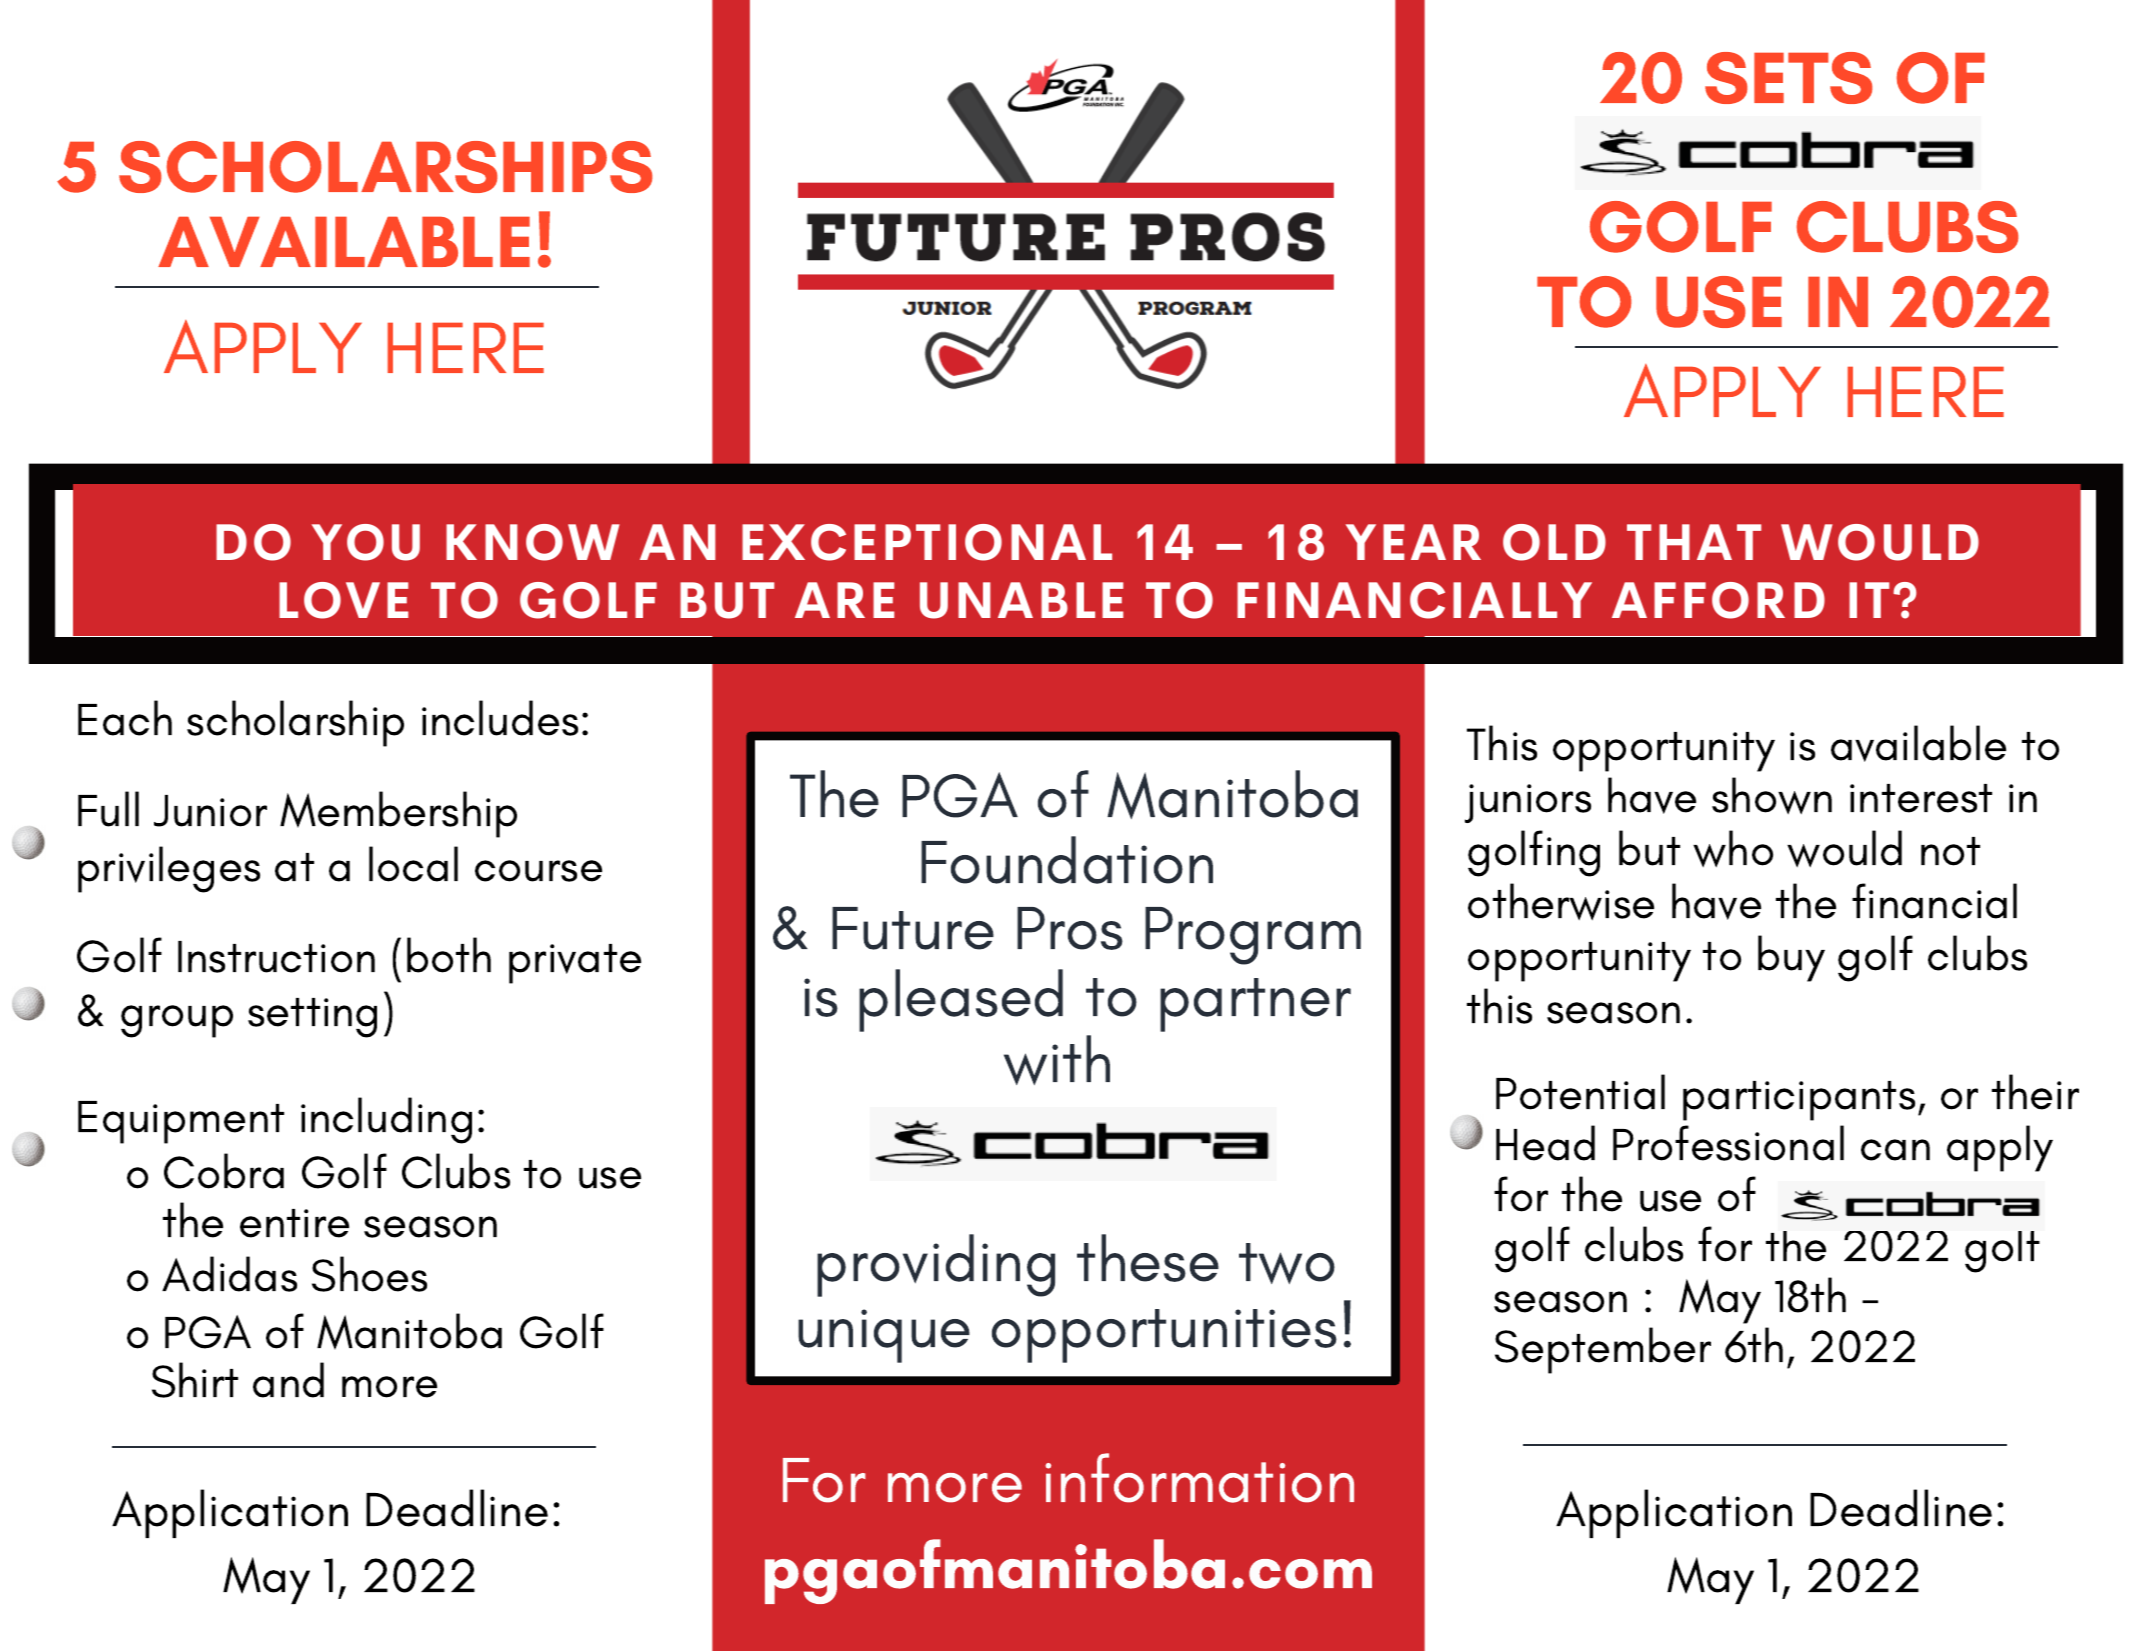 The width and height of the screenshot is (2137, 1651). What do you see at coordinates (1603, 1350) in the screenshot?
I see `September` at bounding box center [1603, 1350].
